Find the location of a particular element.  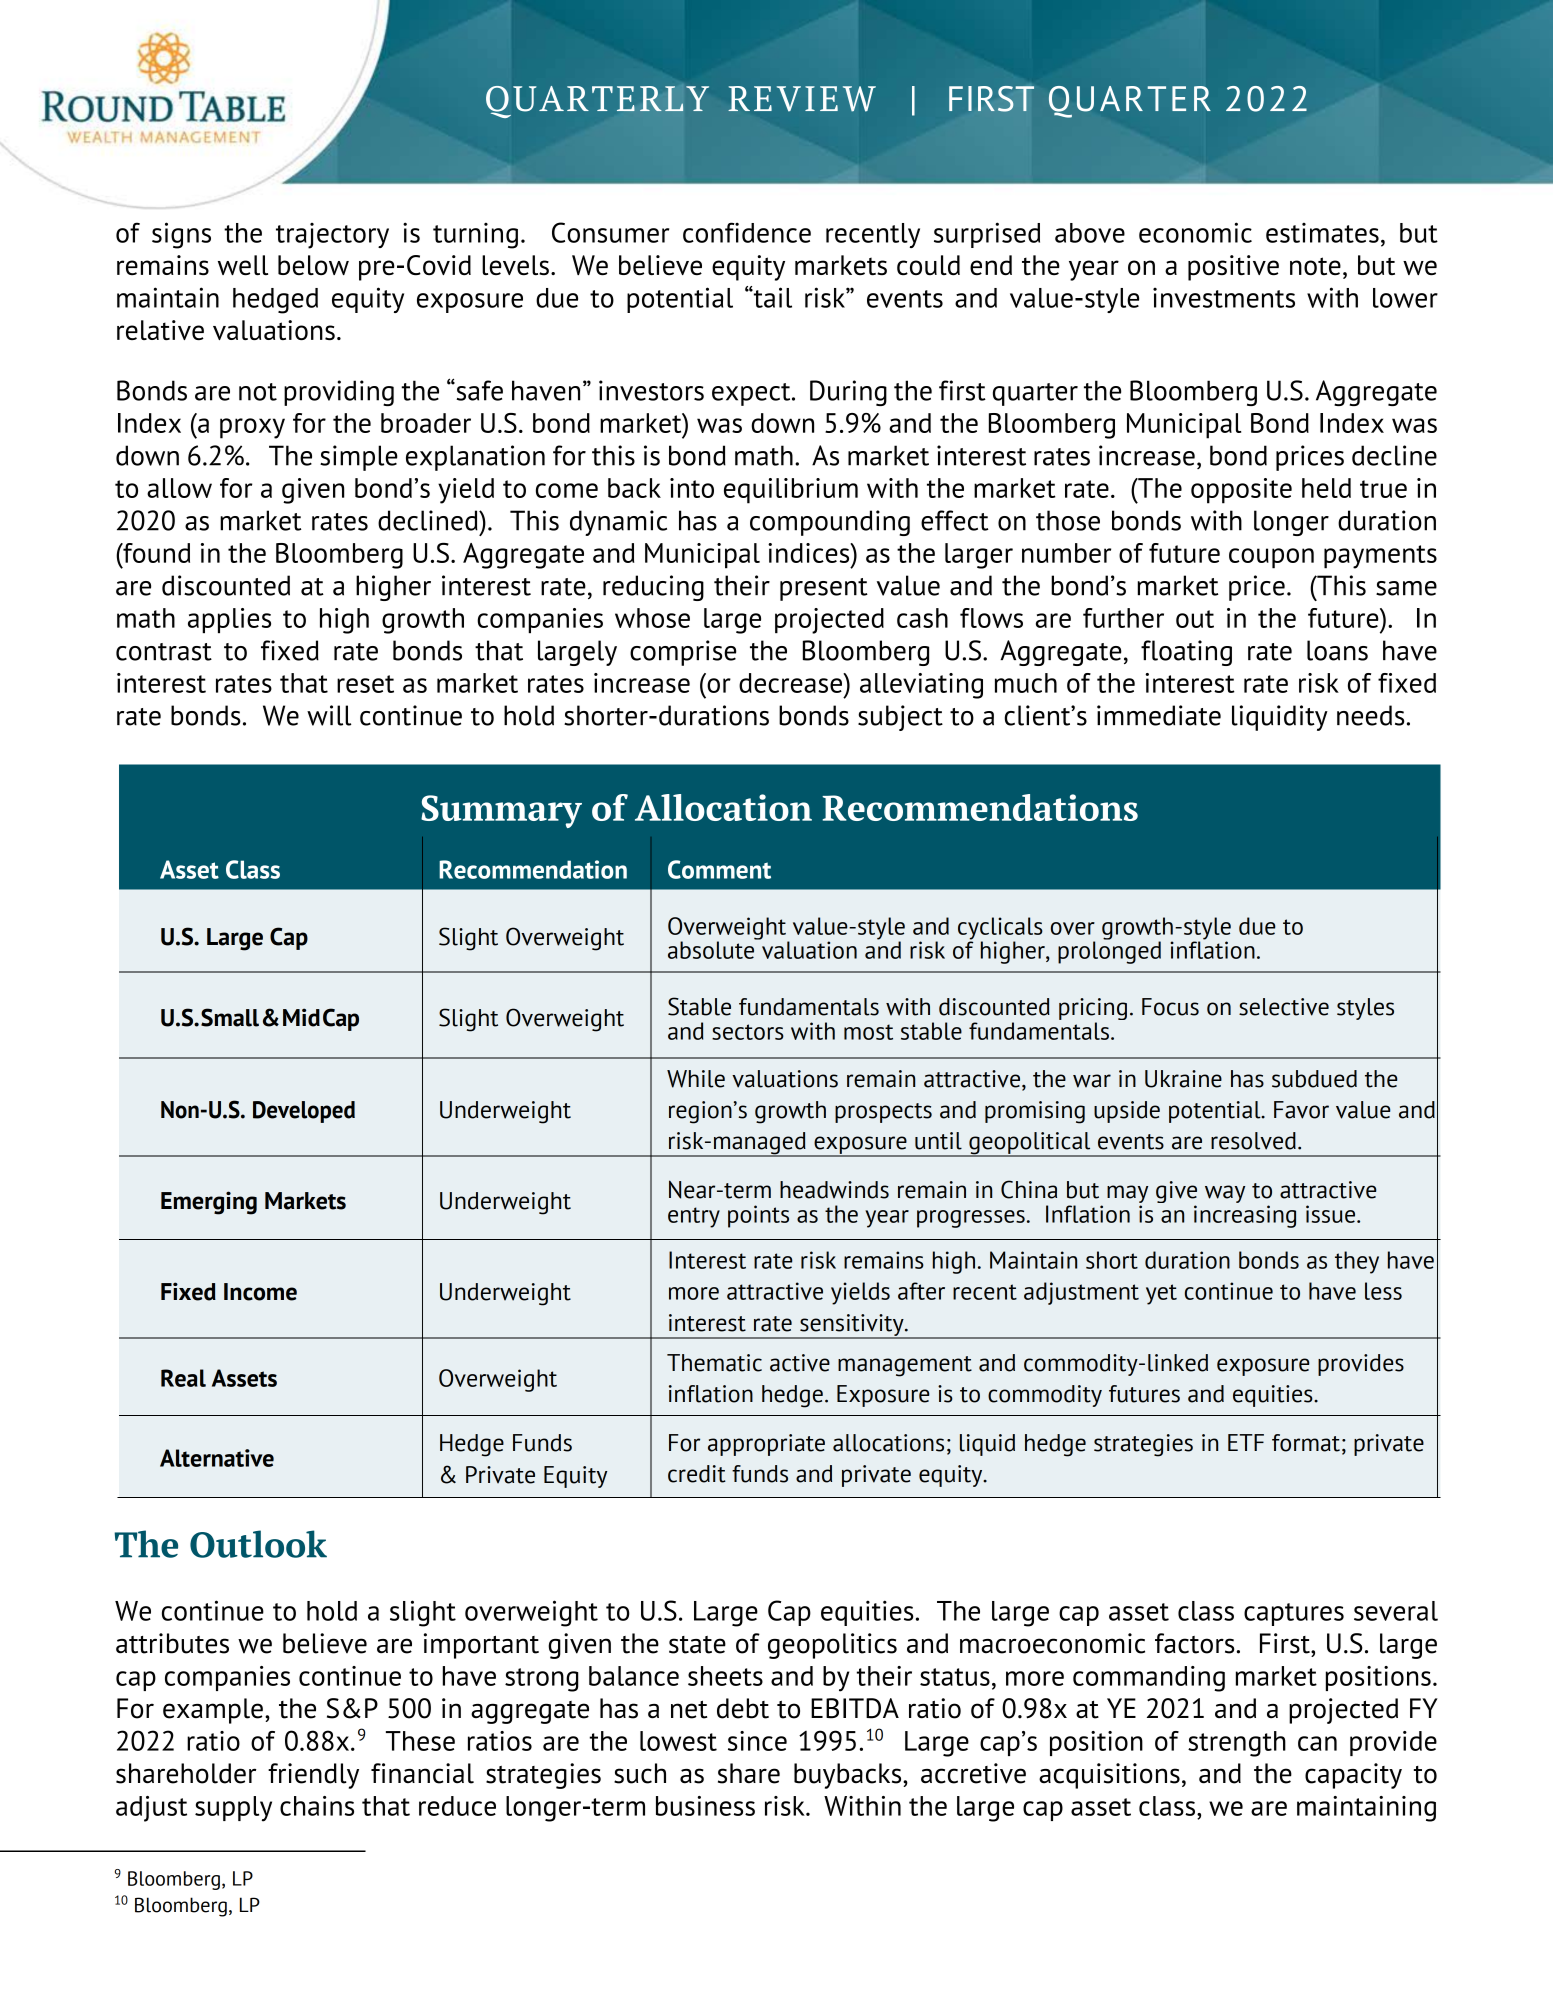

REVIEW is located at coordinates (802, 99).
